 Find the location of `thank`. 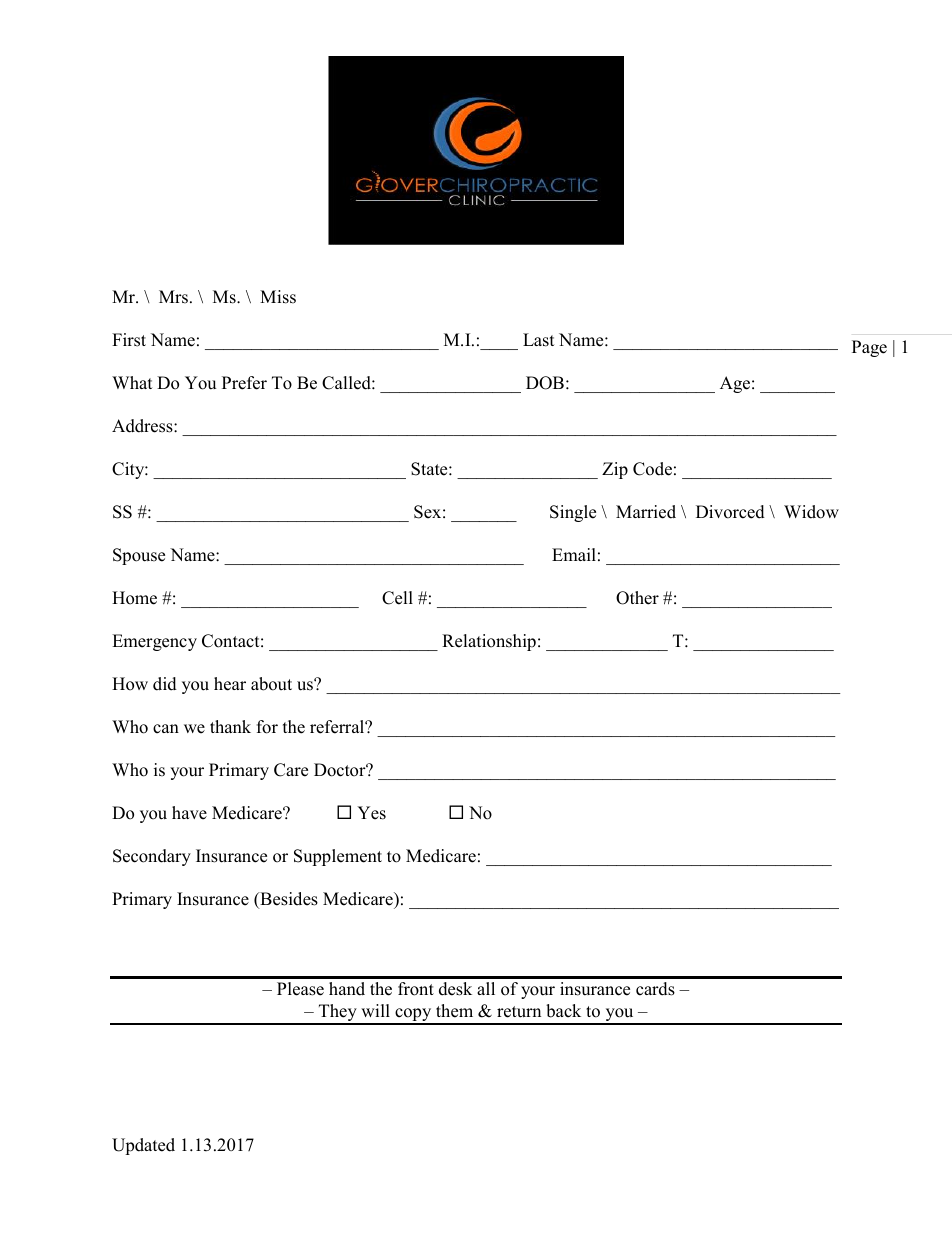

thank is located at coordinates (230, 726).
